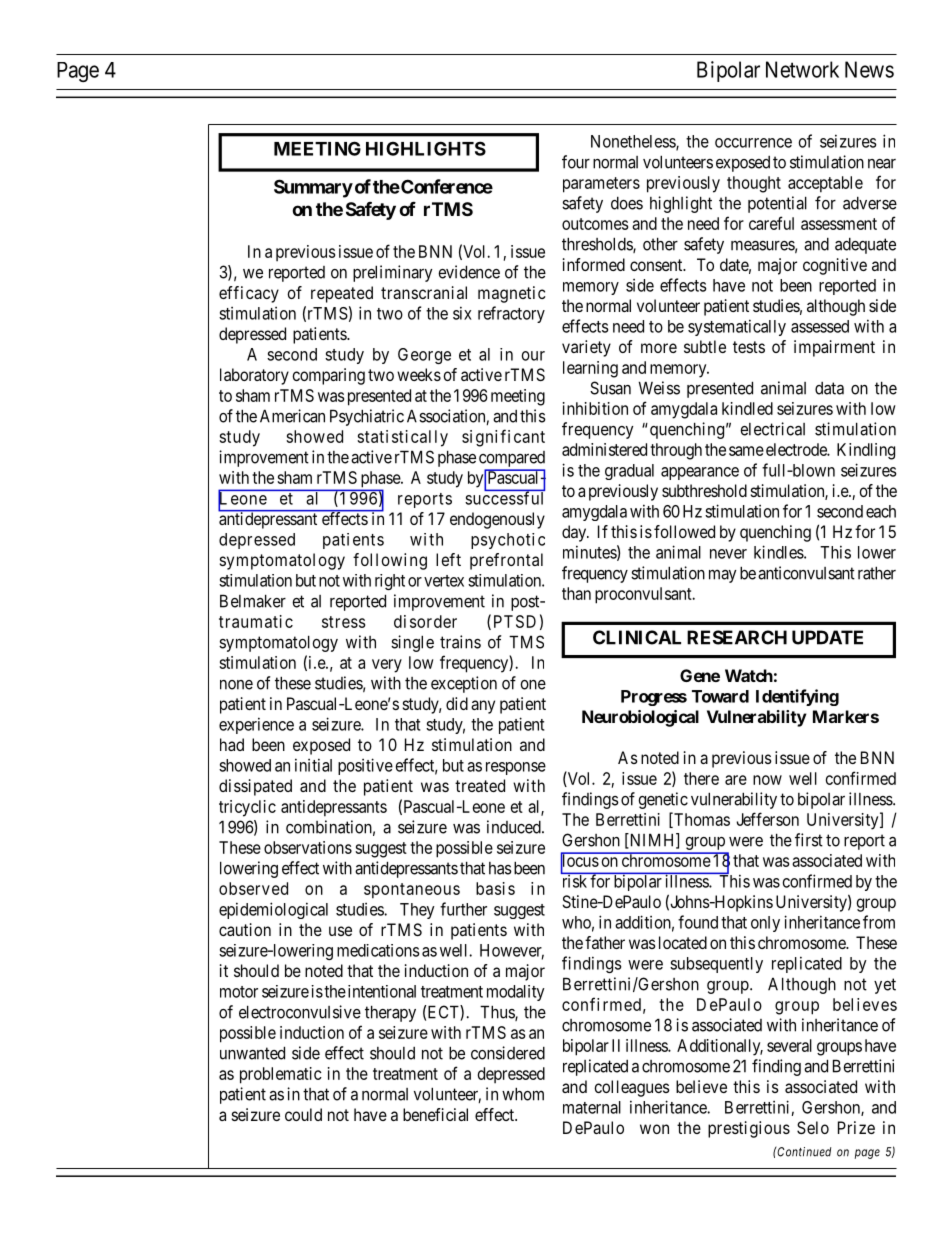  I want to click on first, so click(809, 840).
